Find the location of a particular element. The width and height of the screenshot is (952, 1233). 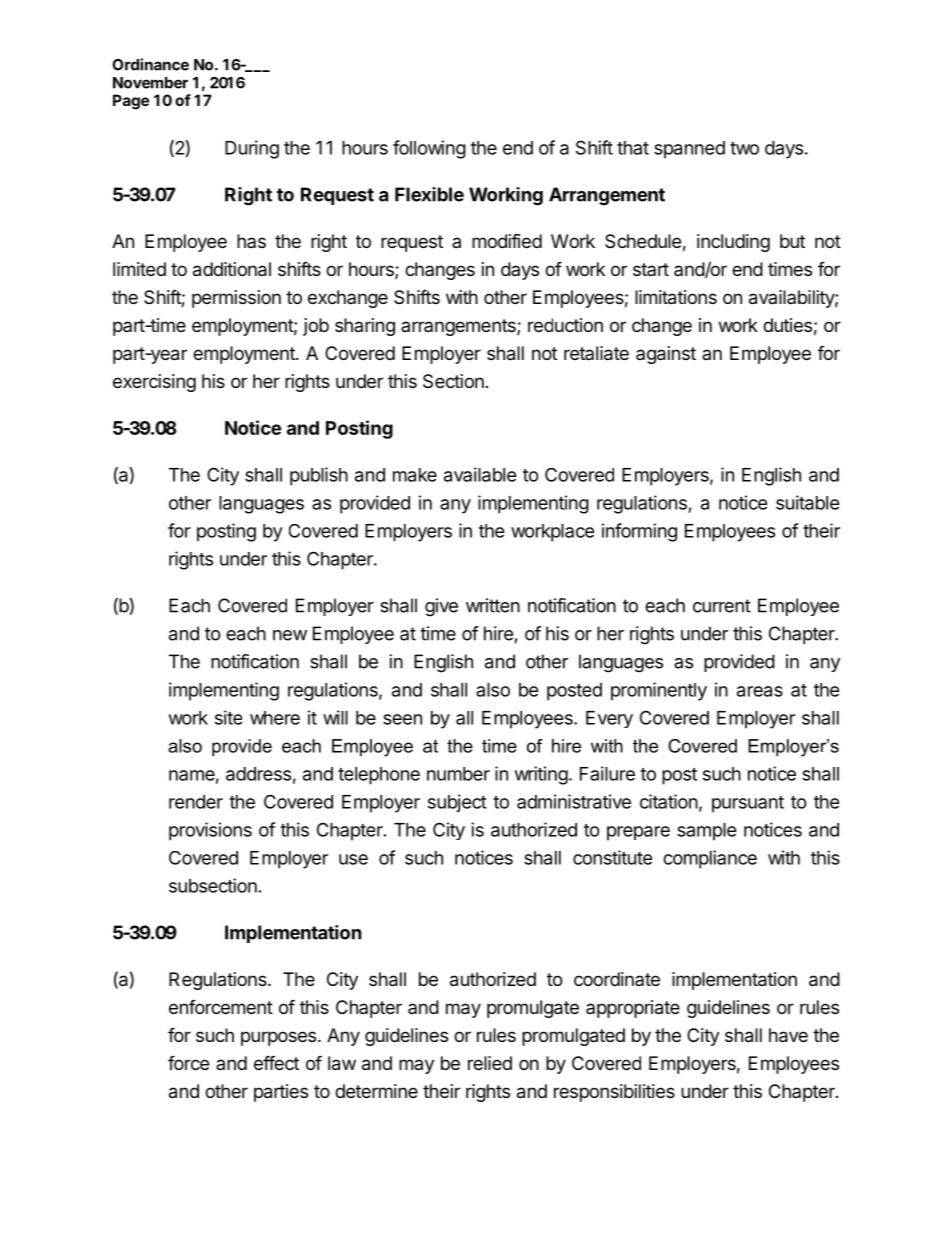

written is located at coordinates (493, 605).
